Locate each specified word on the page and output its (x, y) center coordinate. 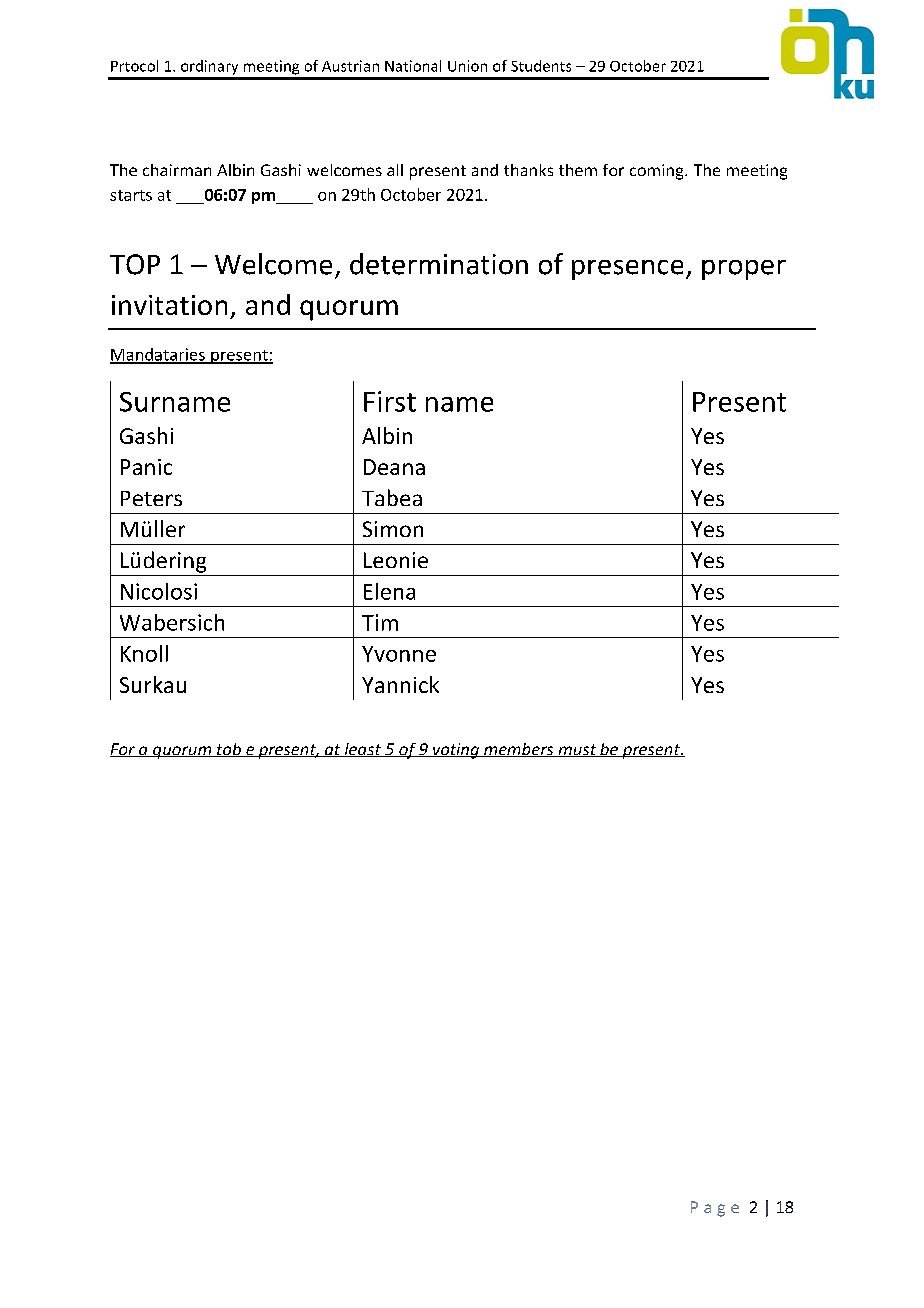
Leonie (396, 560)
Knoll (144, 653)
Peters (151, 498)
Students (541, 66)
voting (456, 751)
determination (439, 264)
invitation (169, 305)
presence (627, 270)
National (413, 66)
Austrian (350, 66)
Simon (393, 529)
